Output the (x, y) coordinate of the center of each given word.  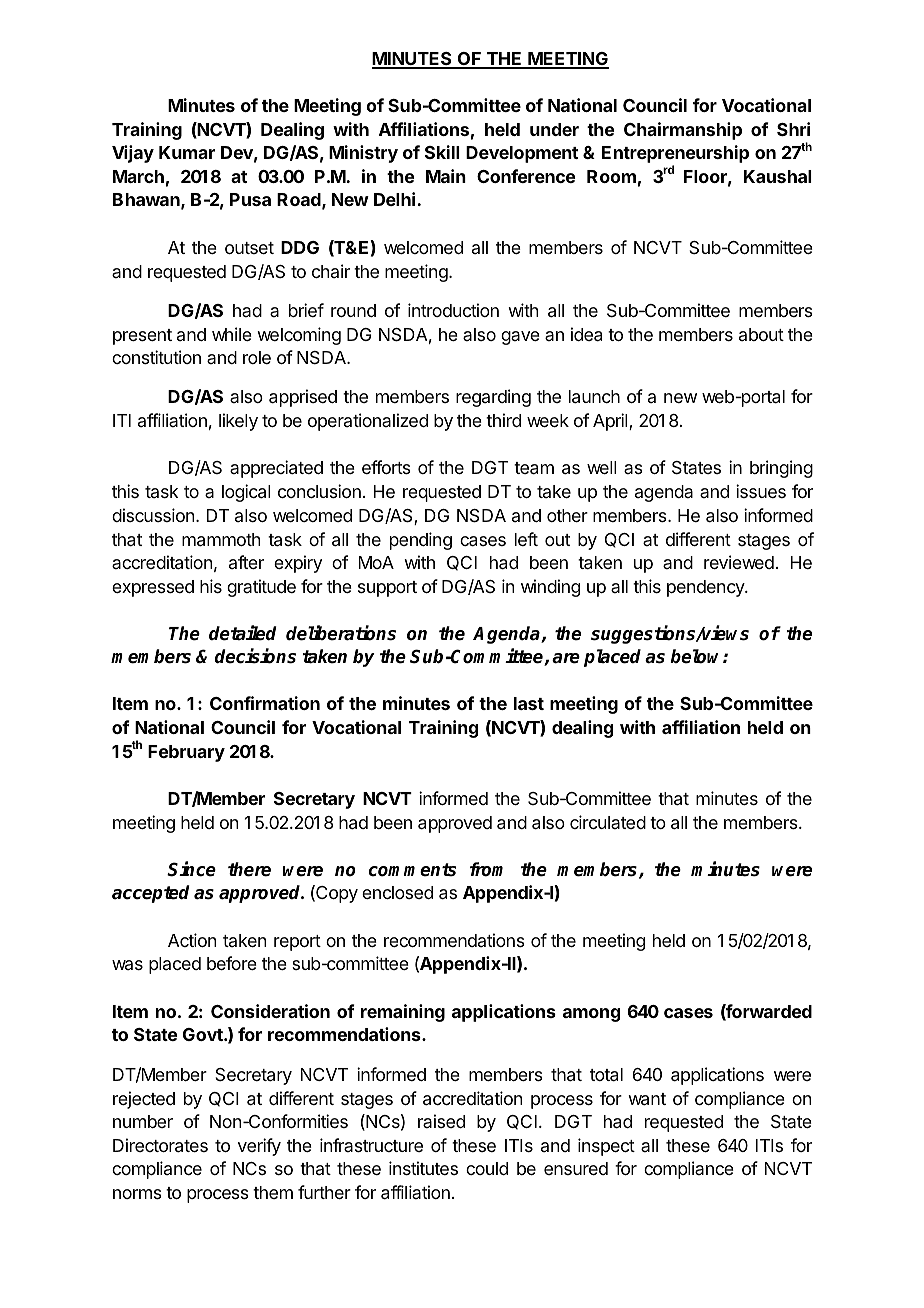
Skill (442, 152)
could (487, 1168)
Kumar (187, 152)
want (647, 1099)
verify (259, 1147)
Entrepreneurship (675, 155)
